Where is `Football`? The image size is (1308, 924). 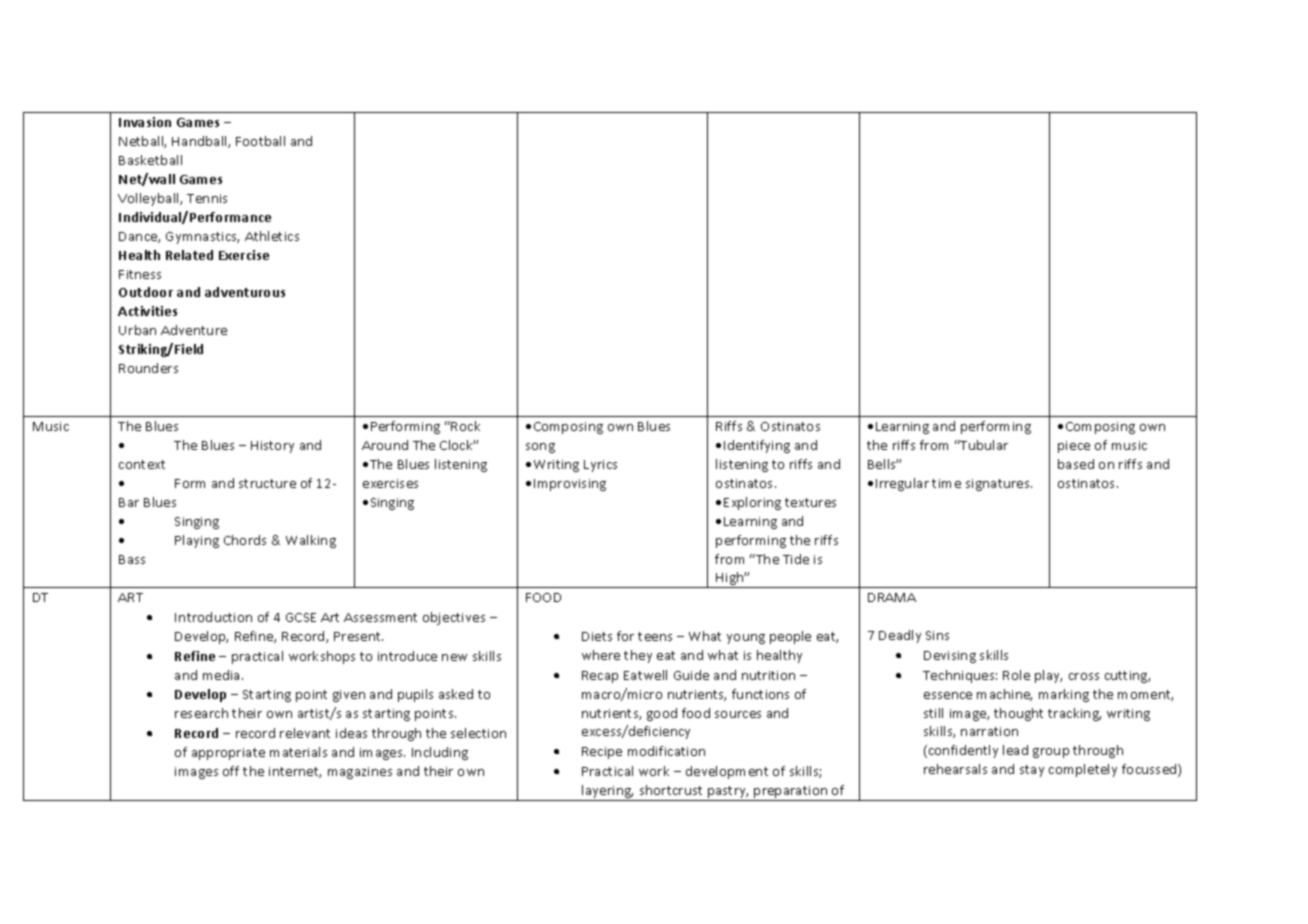
Football is located at coordinates (260, 141).
